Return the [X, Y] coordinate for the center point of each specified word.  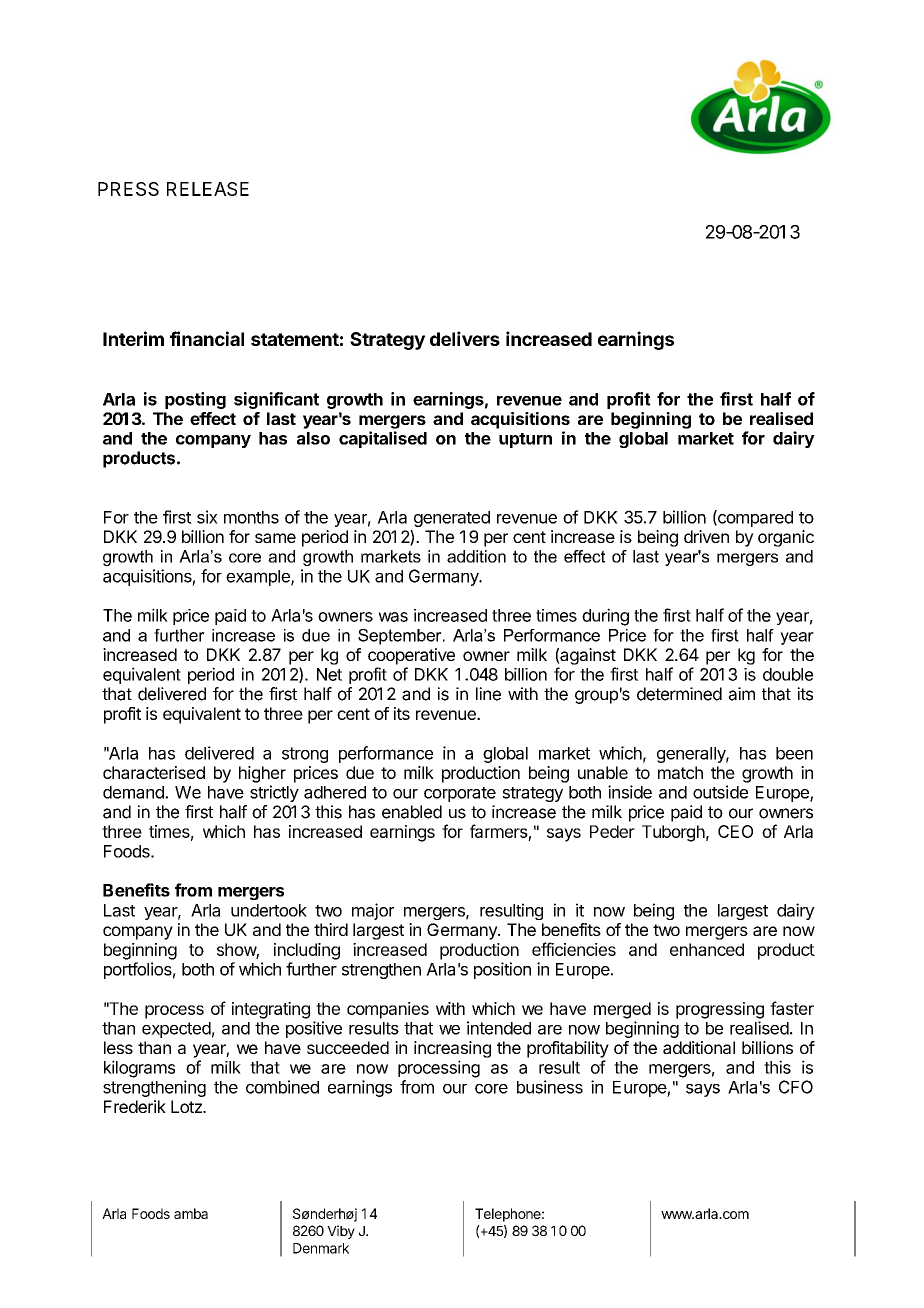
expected [176, 1030]
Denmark [321, 1248]
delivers [465, 338]
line [488, 694]
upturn [525, 440]
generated [452, 519]
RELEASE [208, 189]
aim [741, 694]
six [207, 517]
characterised [154, 772]
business [550, 1087]
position [502, 970]
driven [706, 536]
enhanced [707, 949]
